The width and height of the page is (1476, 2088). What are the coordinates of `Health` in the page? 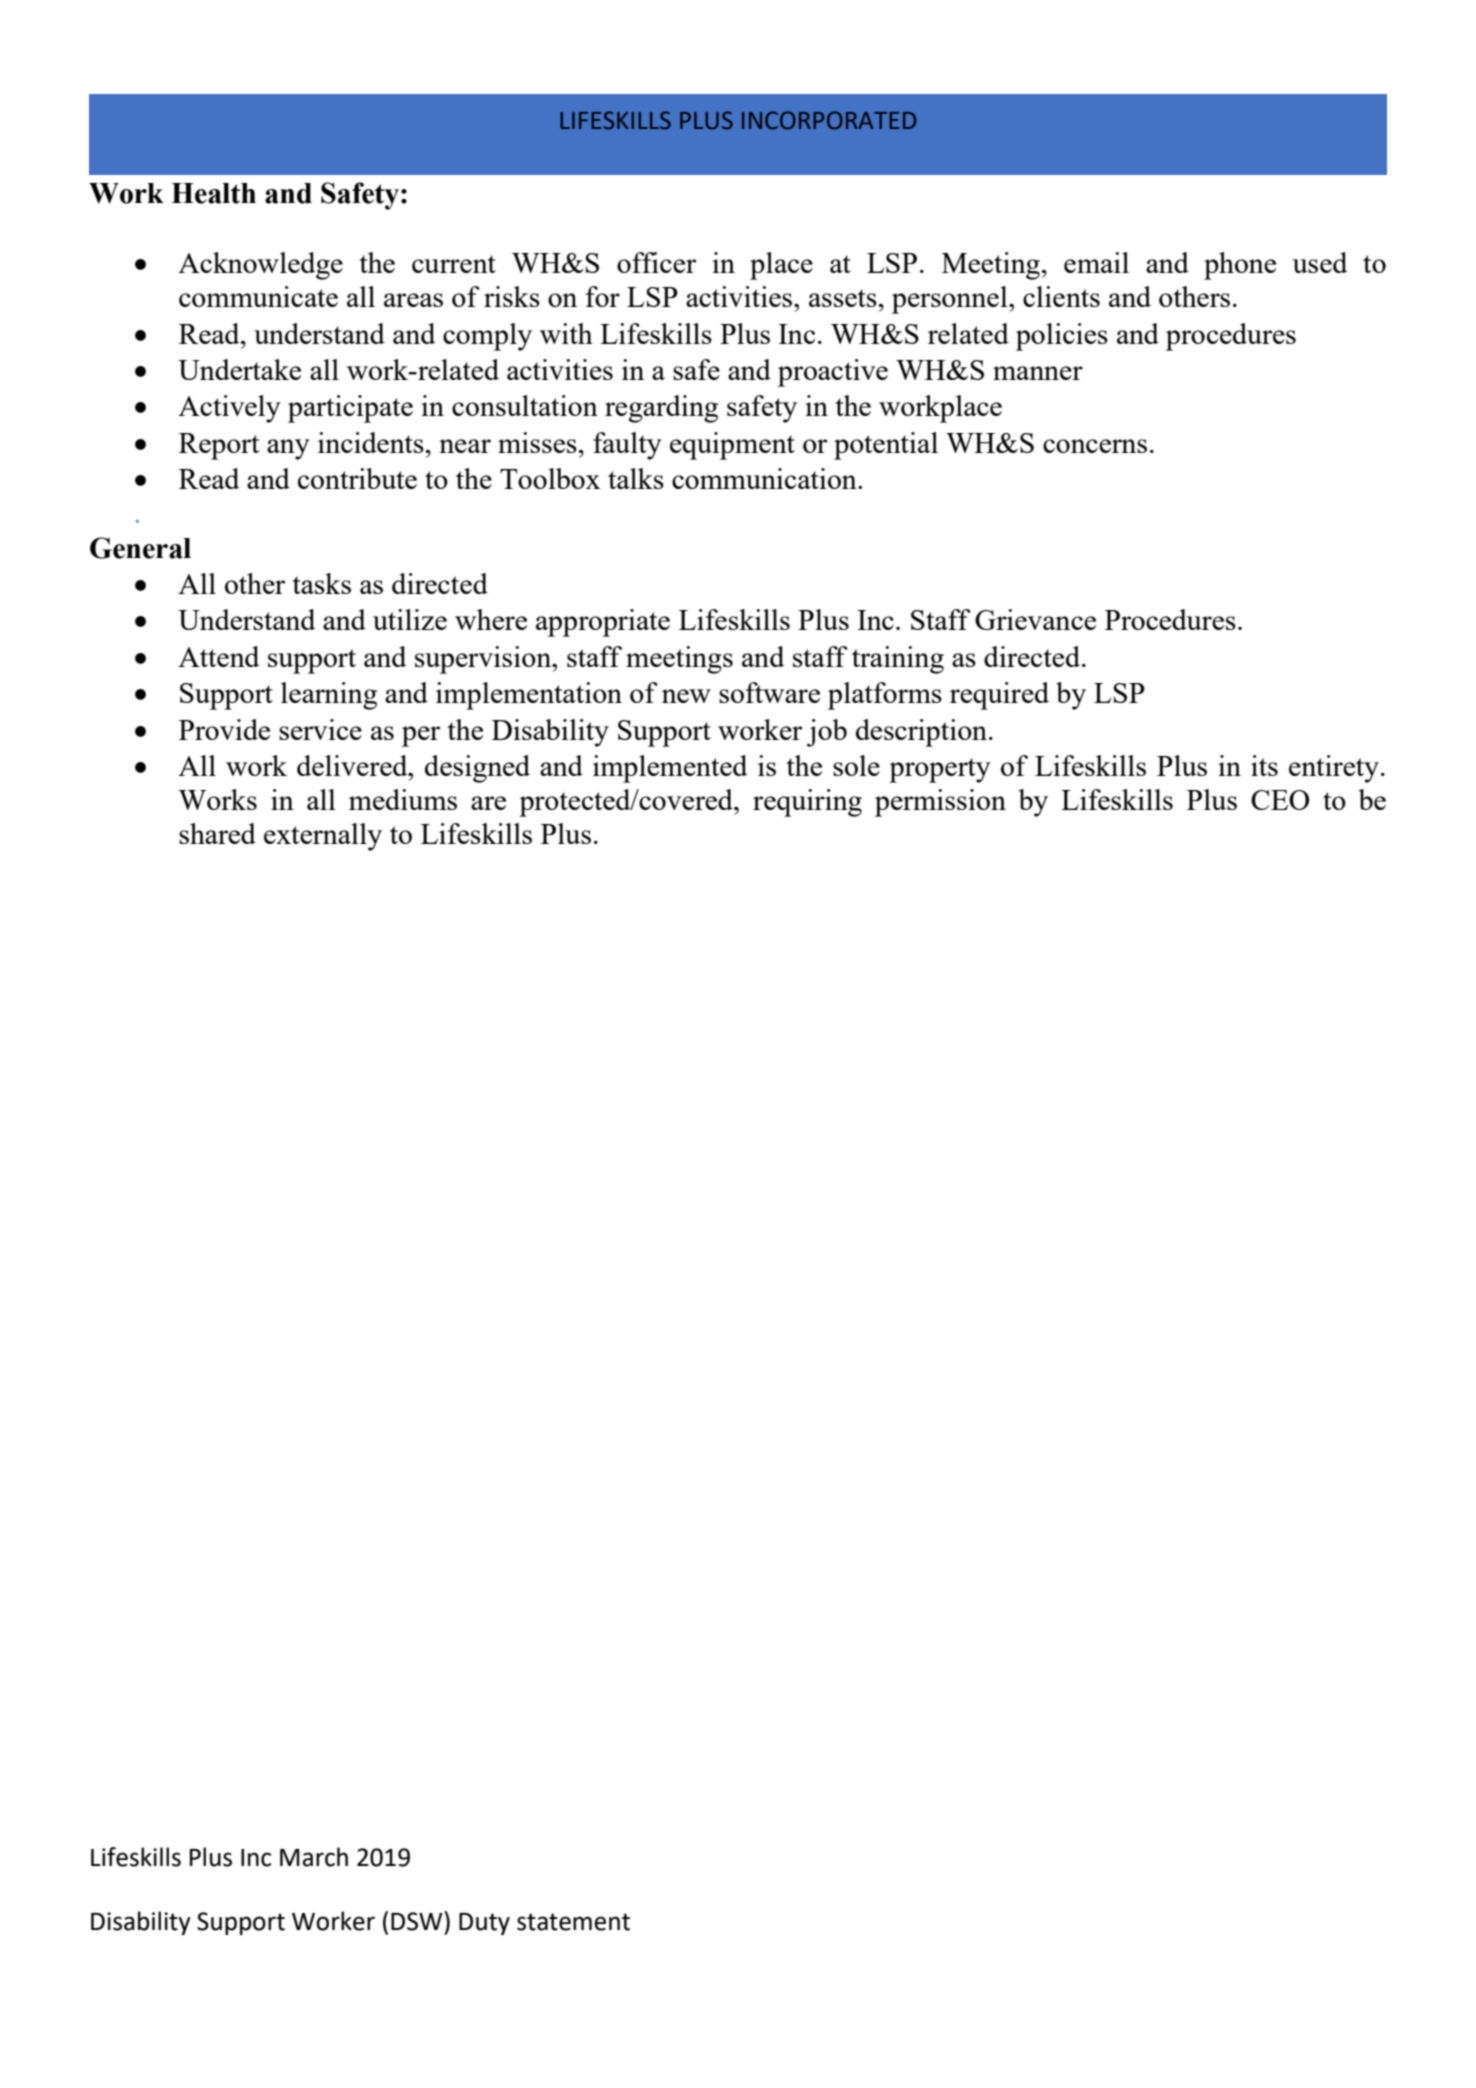 It's located at (213, 193).
